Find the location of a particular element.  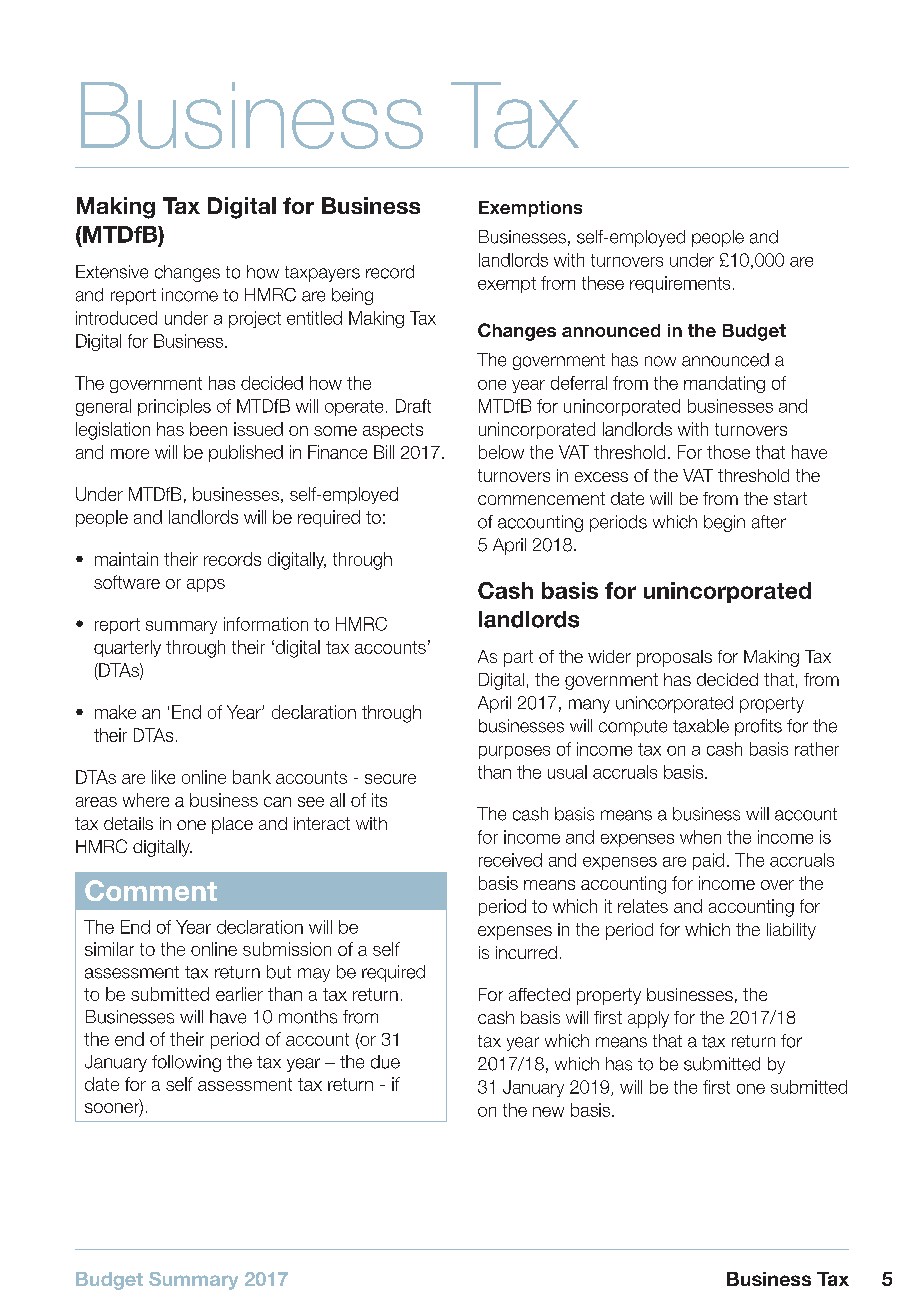

been is located at coordinates (208, 429).
